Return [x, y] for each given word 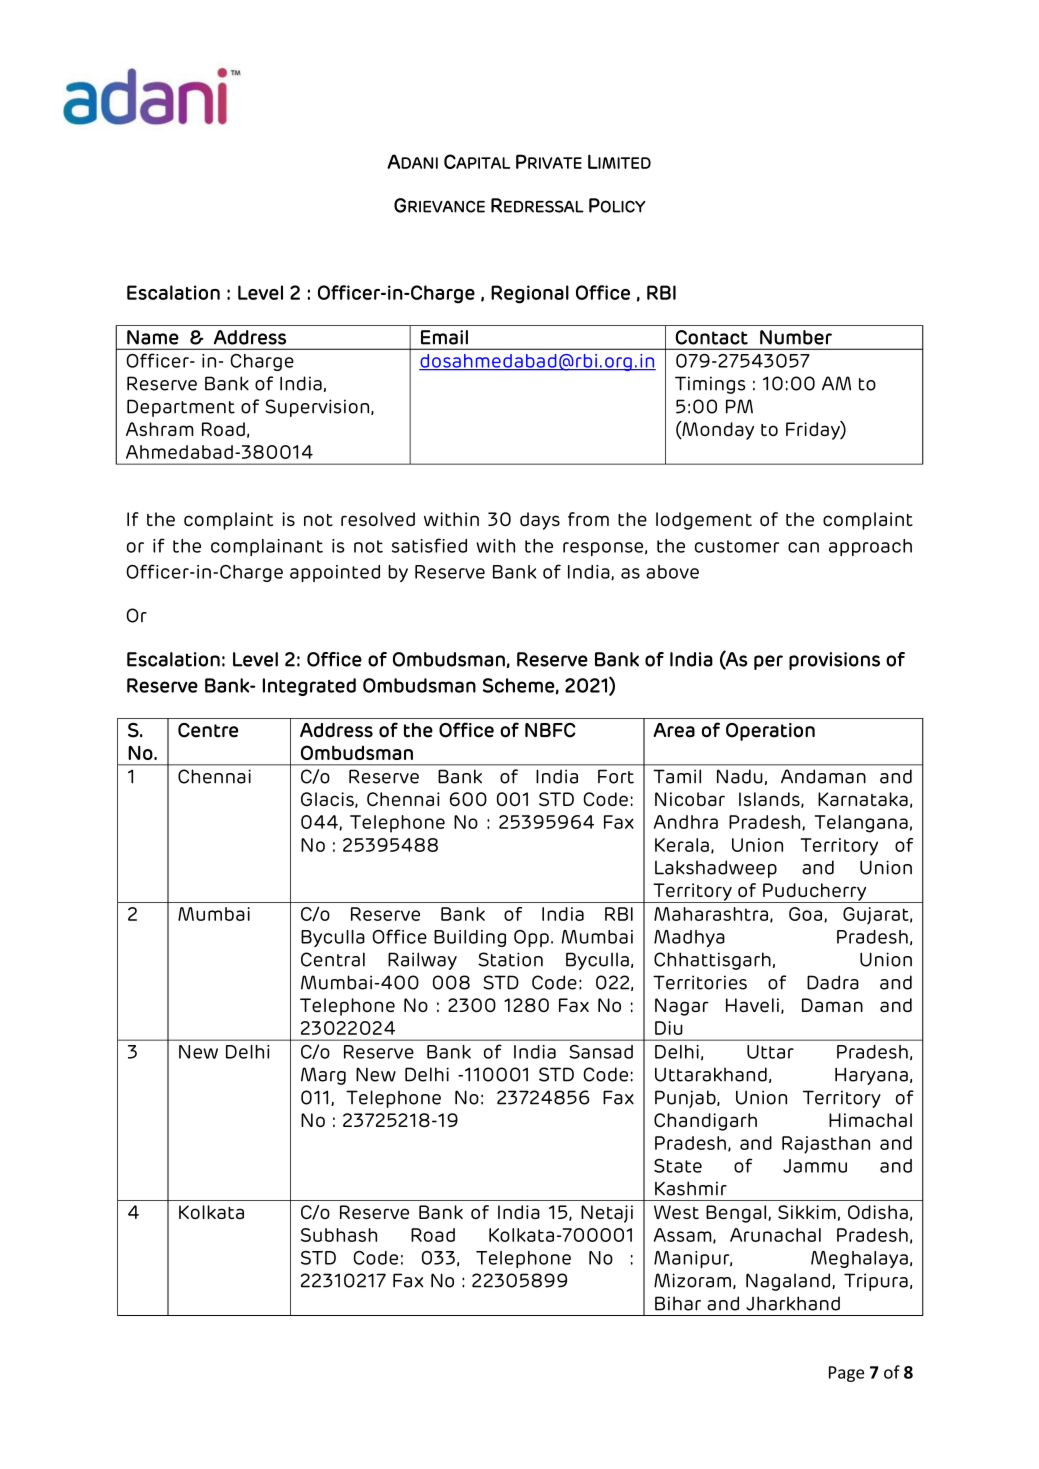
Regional [530, 294]
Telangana [861, 824]
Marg [323, 1076]
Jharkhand [793, 1303]
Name [153, 337]
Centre [208, 730]
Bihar [678, 1303]
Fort [616, 776]
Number [796, 337]
